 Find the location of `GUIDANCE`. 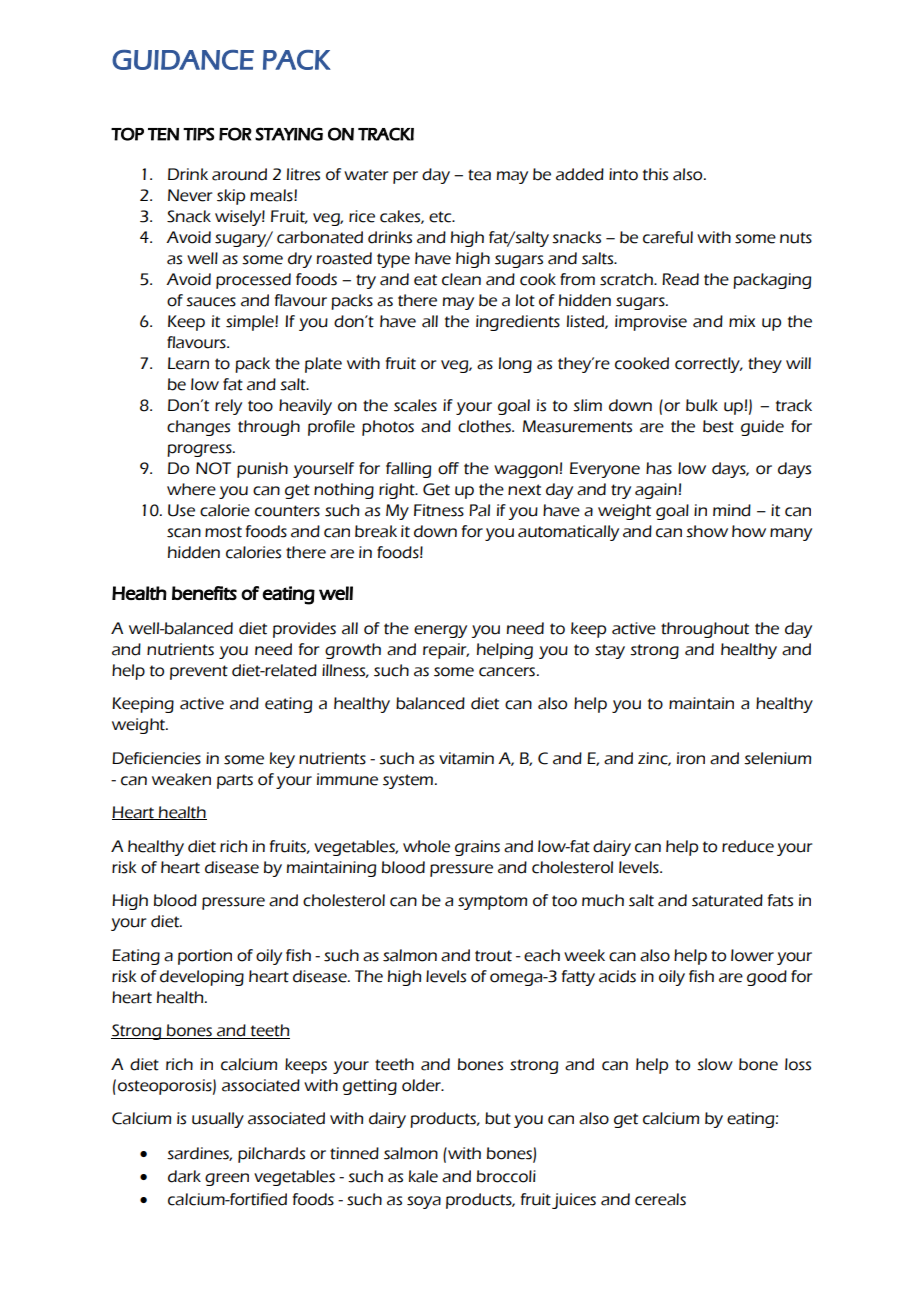

GUIDANCE is located at coordinates (183, 60).
